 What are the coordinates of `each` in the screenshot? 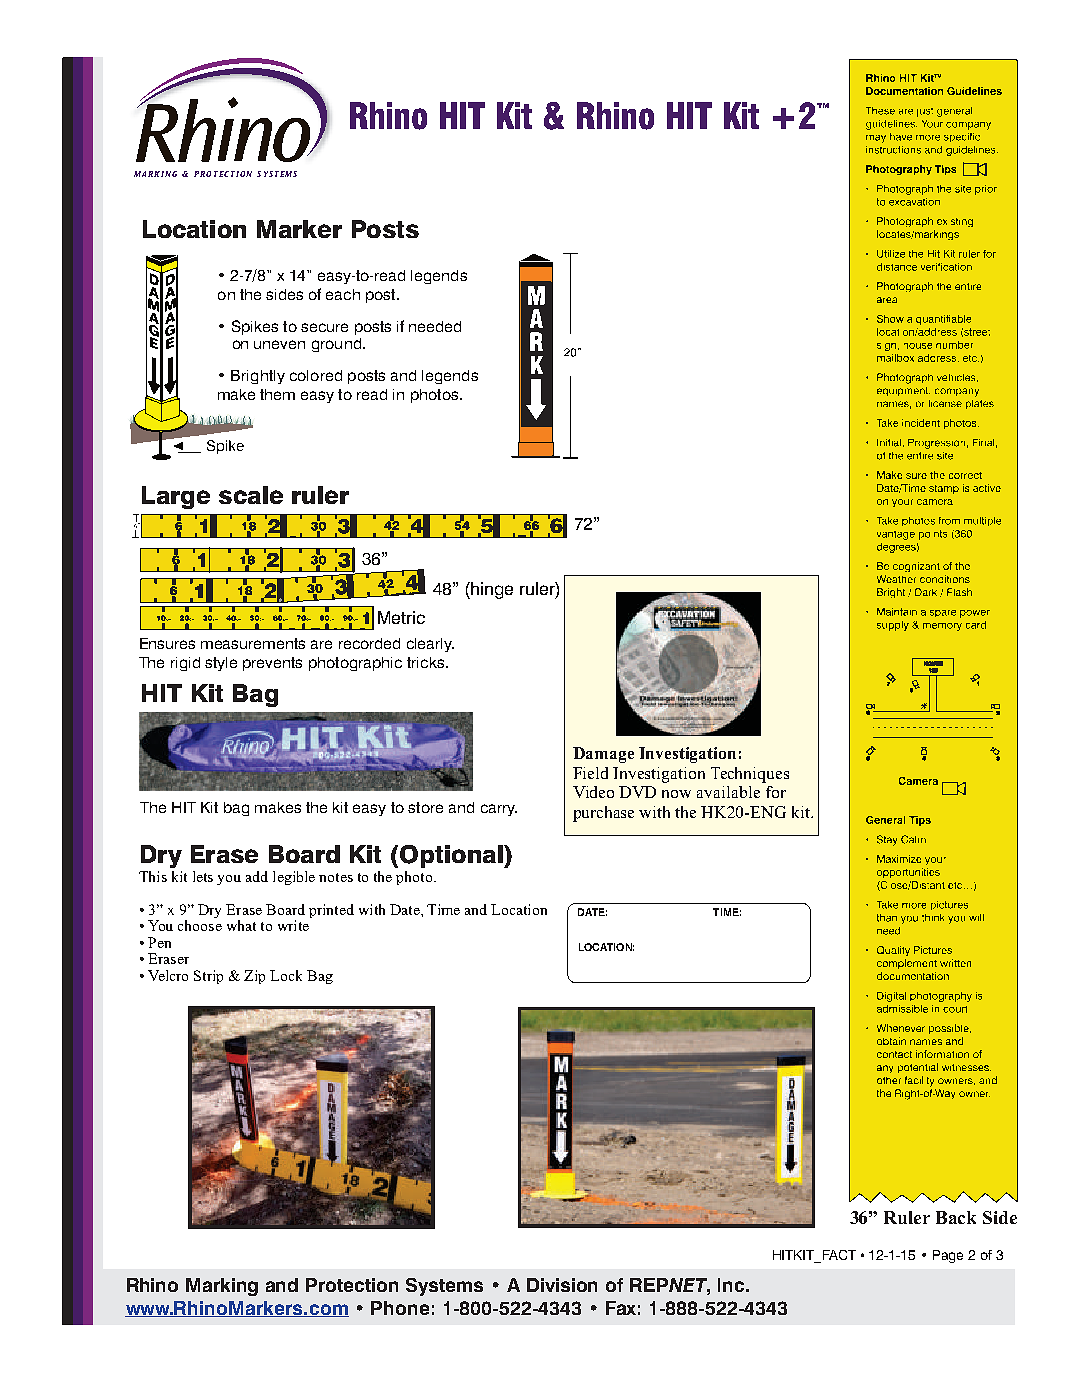 It's located at (343, 294).
